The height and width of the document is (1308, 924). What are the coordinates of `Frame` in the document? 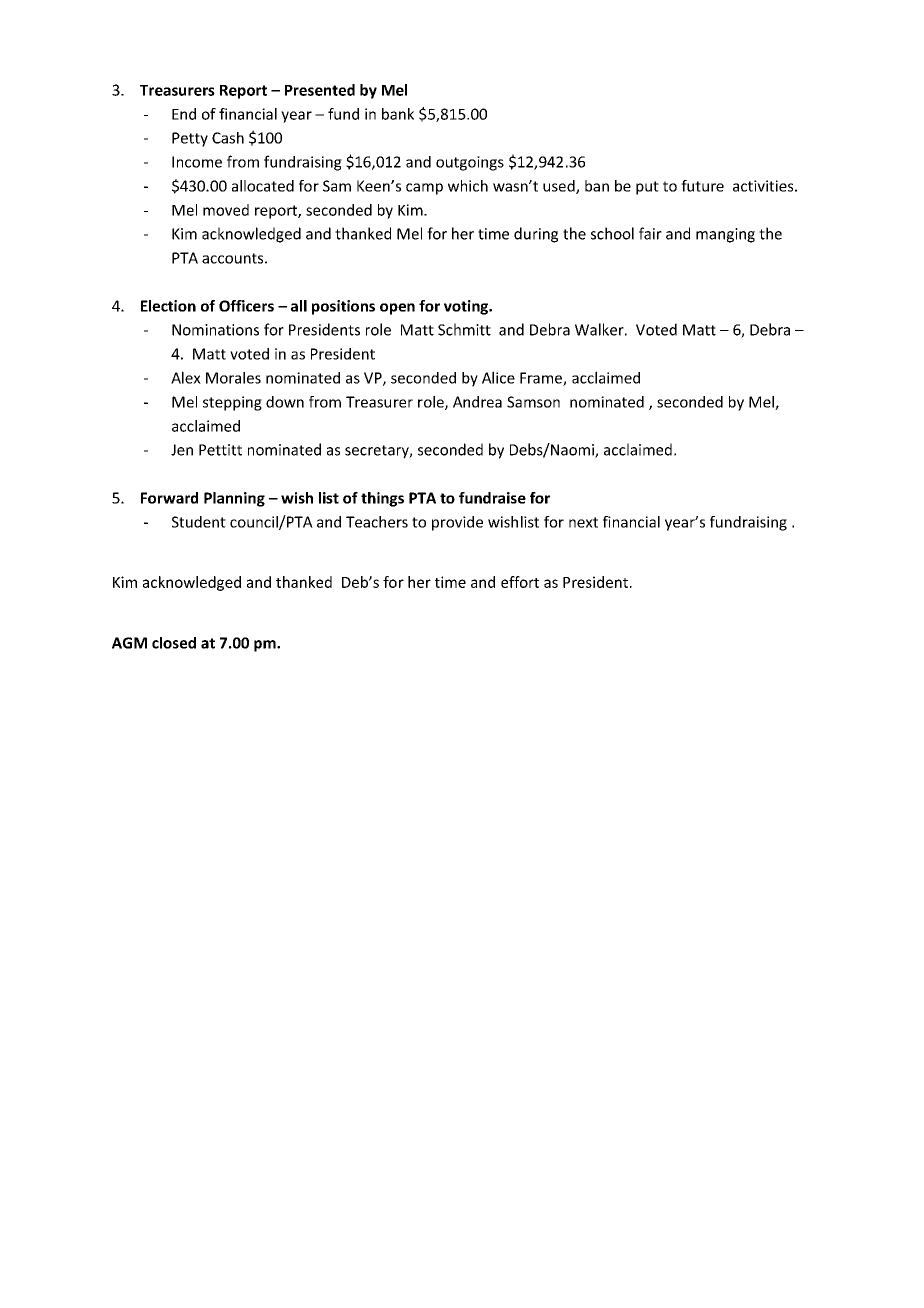 It's located at (542, 379).
